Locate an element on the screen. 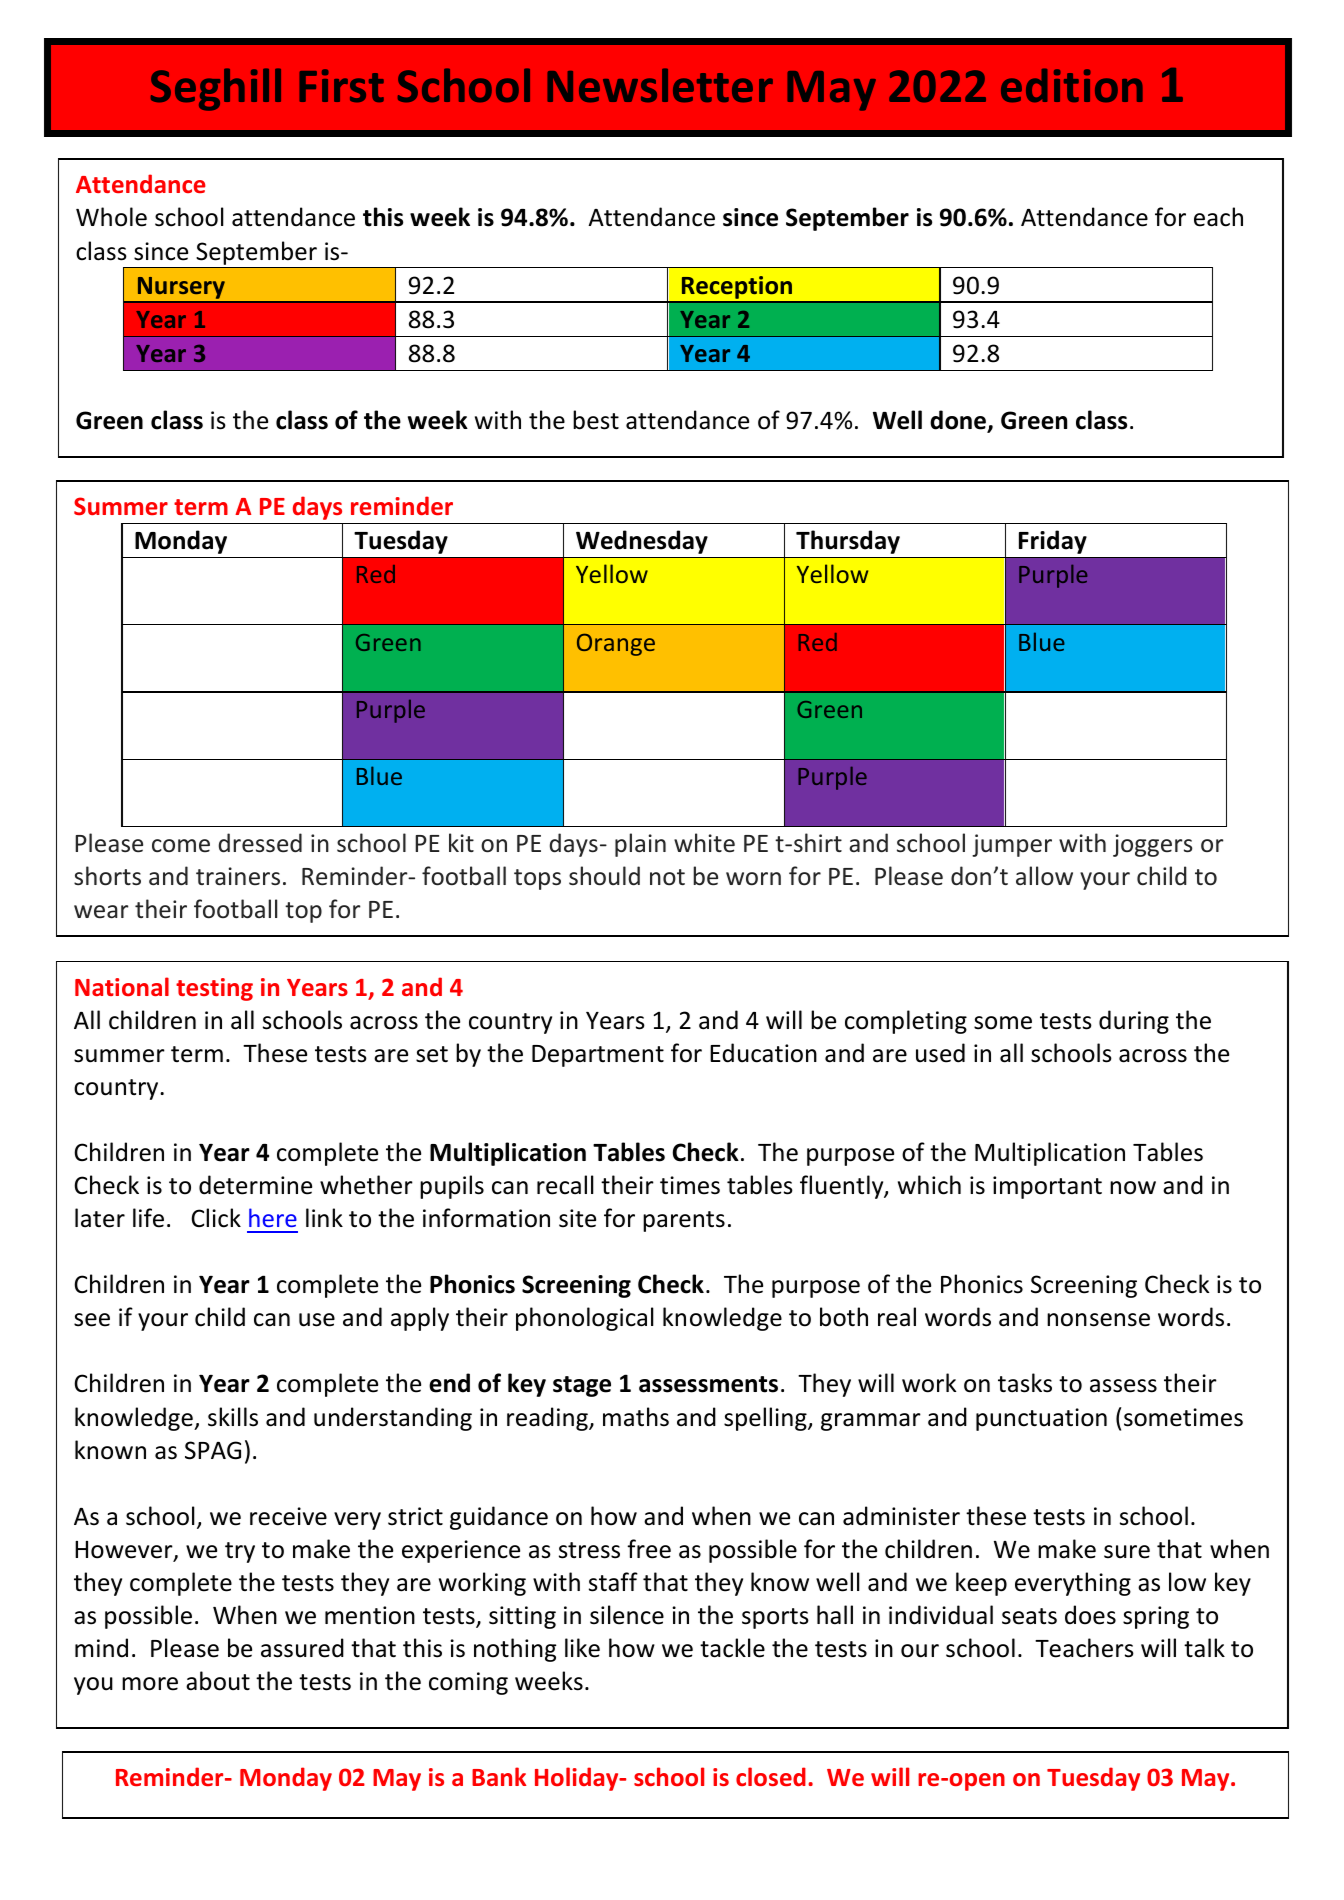 The image size is (1344, 1900). edition is located at coordinates (1072, 85).
